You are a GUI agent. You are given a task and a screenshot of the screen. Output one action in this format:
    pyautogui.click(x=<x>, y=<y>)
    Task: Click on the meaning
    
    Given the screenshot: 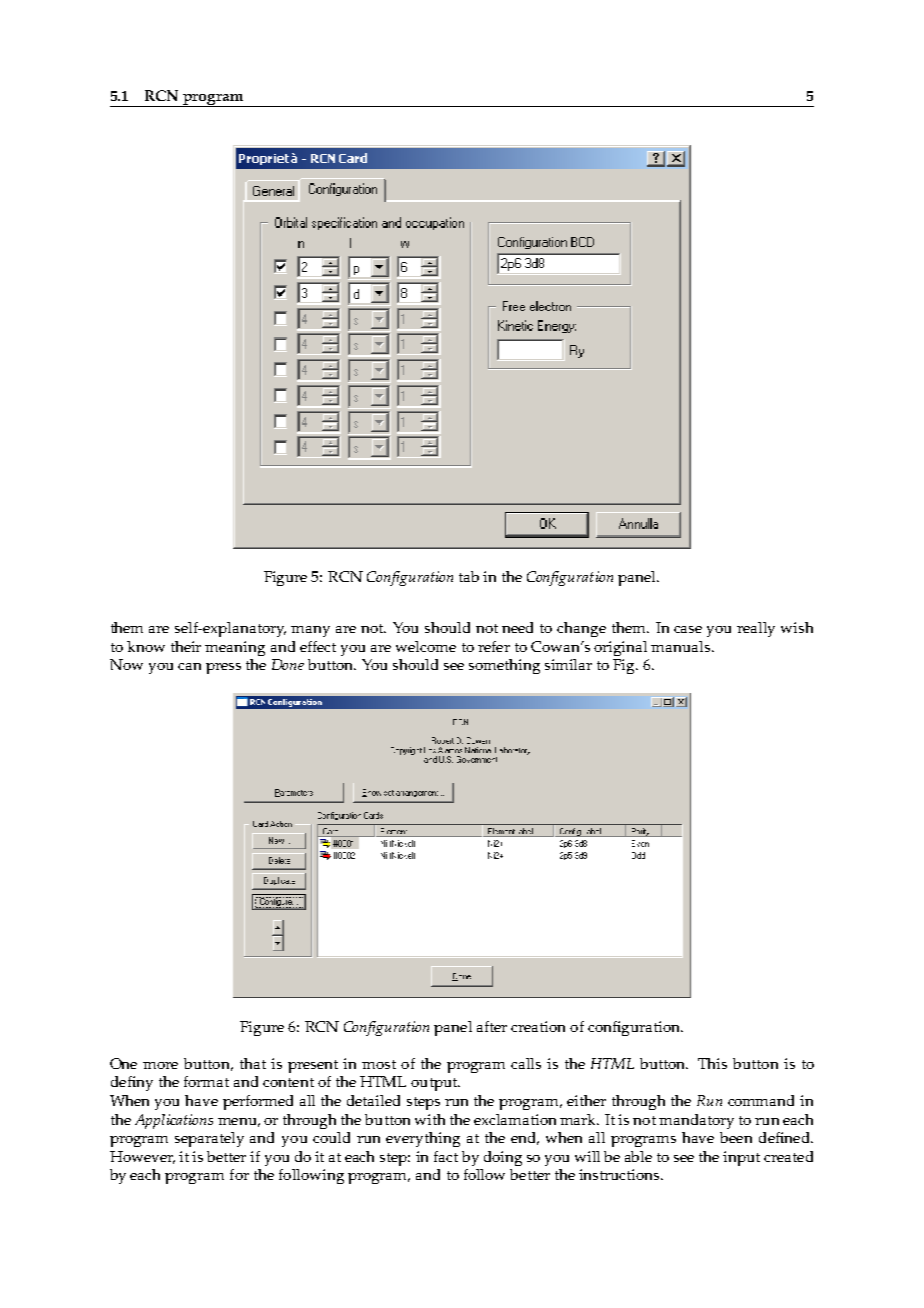 What is the action you would take?
    pyautogui.click(x=235, y=648)
